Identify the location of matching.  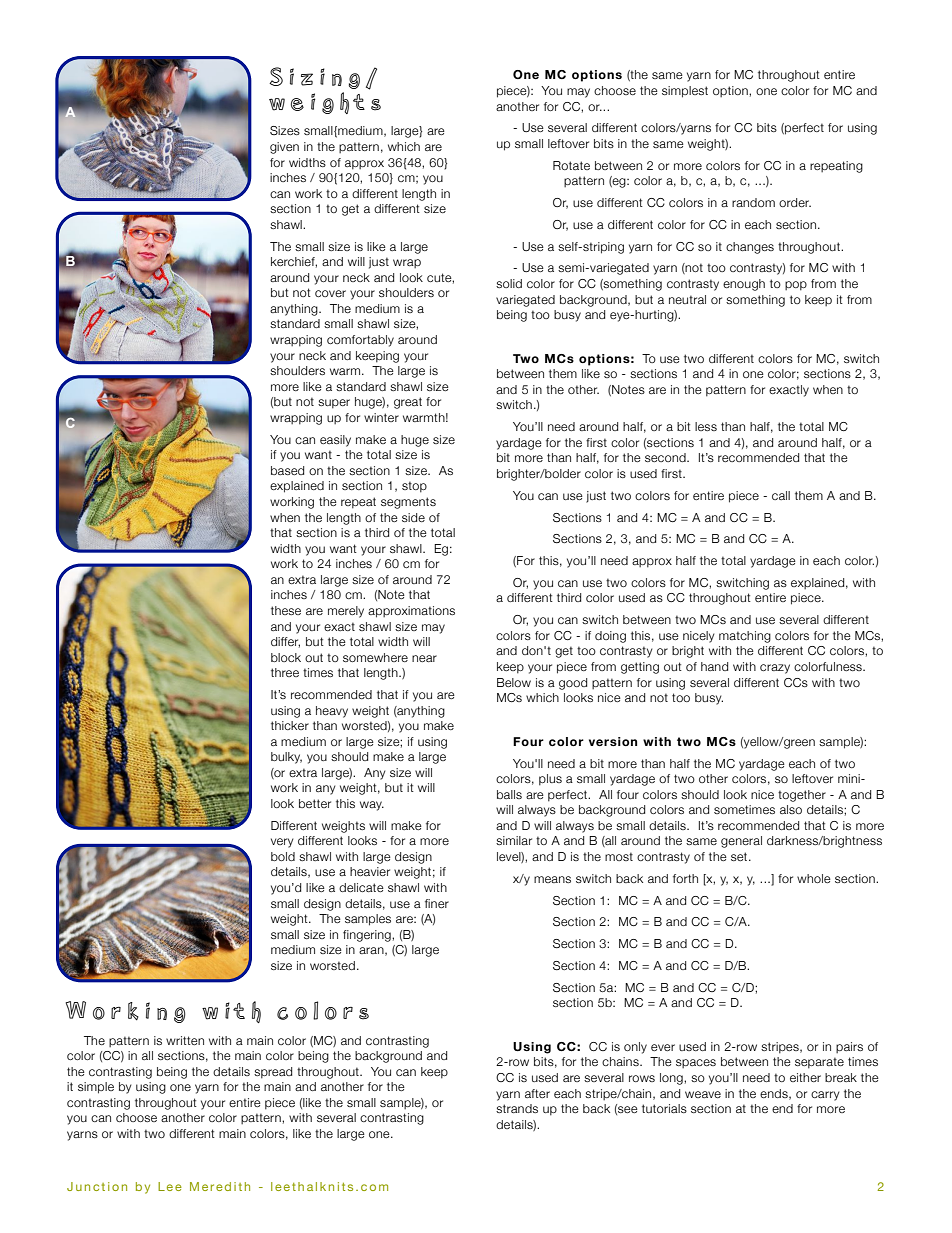
(745, 637).
